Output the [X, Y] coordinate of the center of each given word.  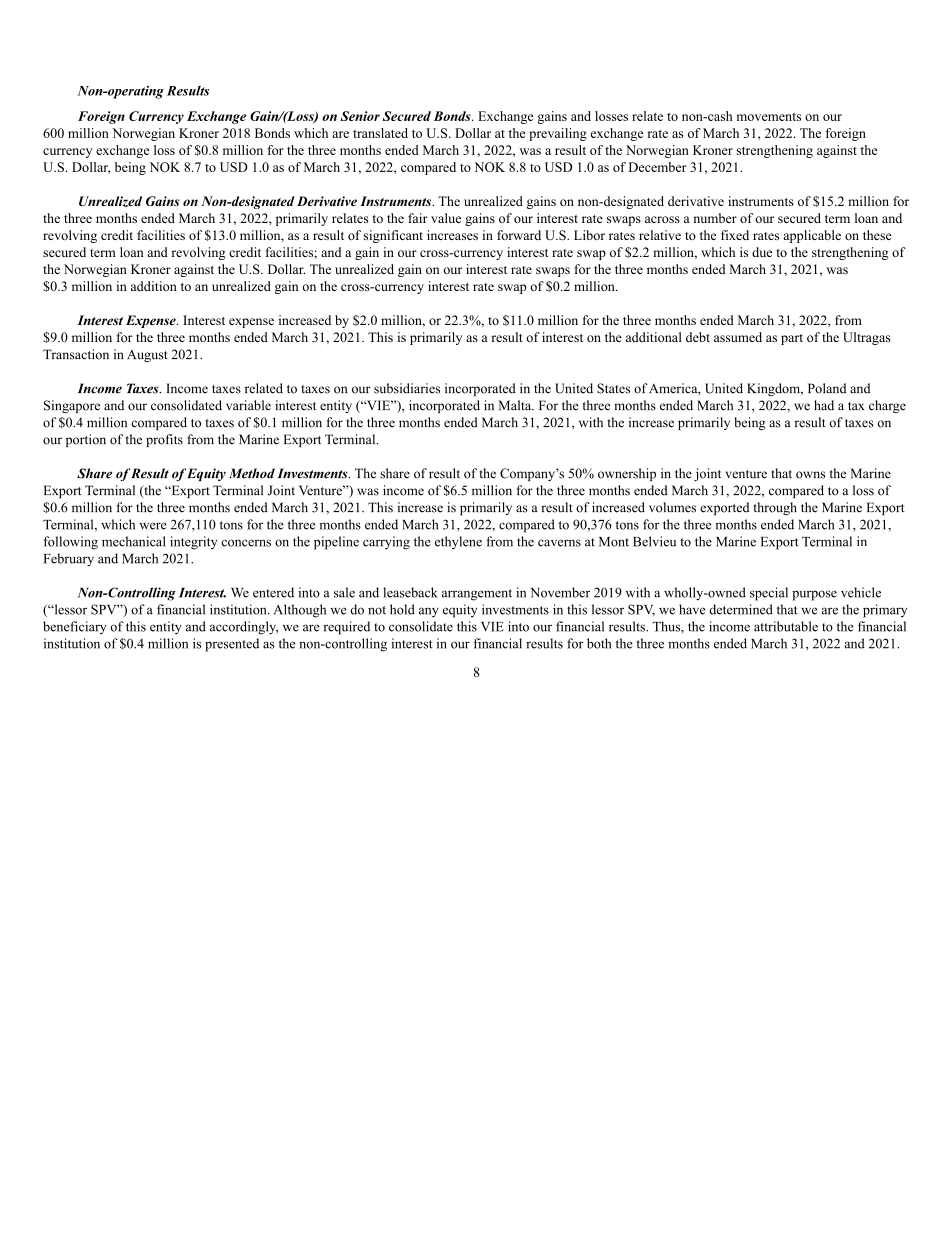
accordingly [244, 628]
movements [769, 117]
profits [164, 440]
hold [402, 609]
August [147, 356]
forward [519, 235]
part [792, 339]
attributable [786, 626]
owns [810, 475]
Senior [360, 116]
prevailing [558, 134]
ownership [627, 474]
